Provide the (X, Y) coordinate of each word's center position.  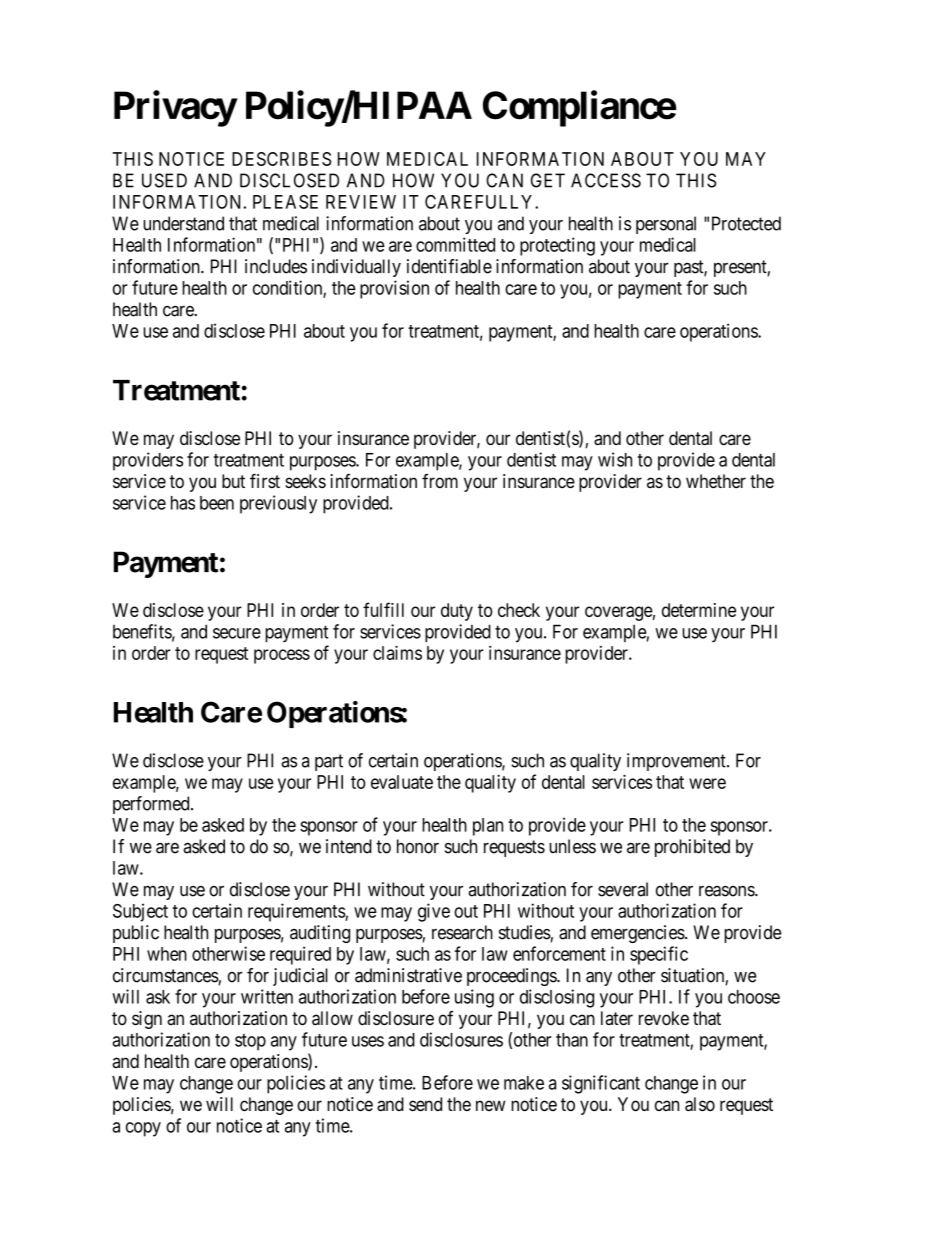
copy (143, 1129)
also (700, 1104)
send (425, 1104)
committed (455, 244)
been (217, 503)
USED (164, 180)
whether (716, 481)
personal (666, 225)
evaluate (402, 782)
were (707, 783)
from (440, 481)
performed (152, 805)
